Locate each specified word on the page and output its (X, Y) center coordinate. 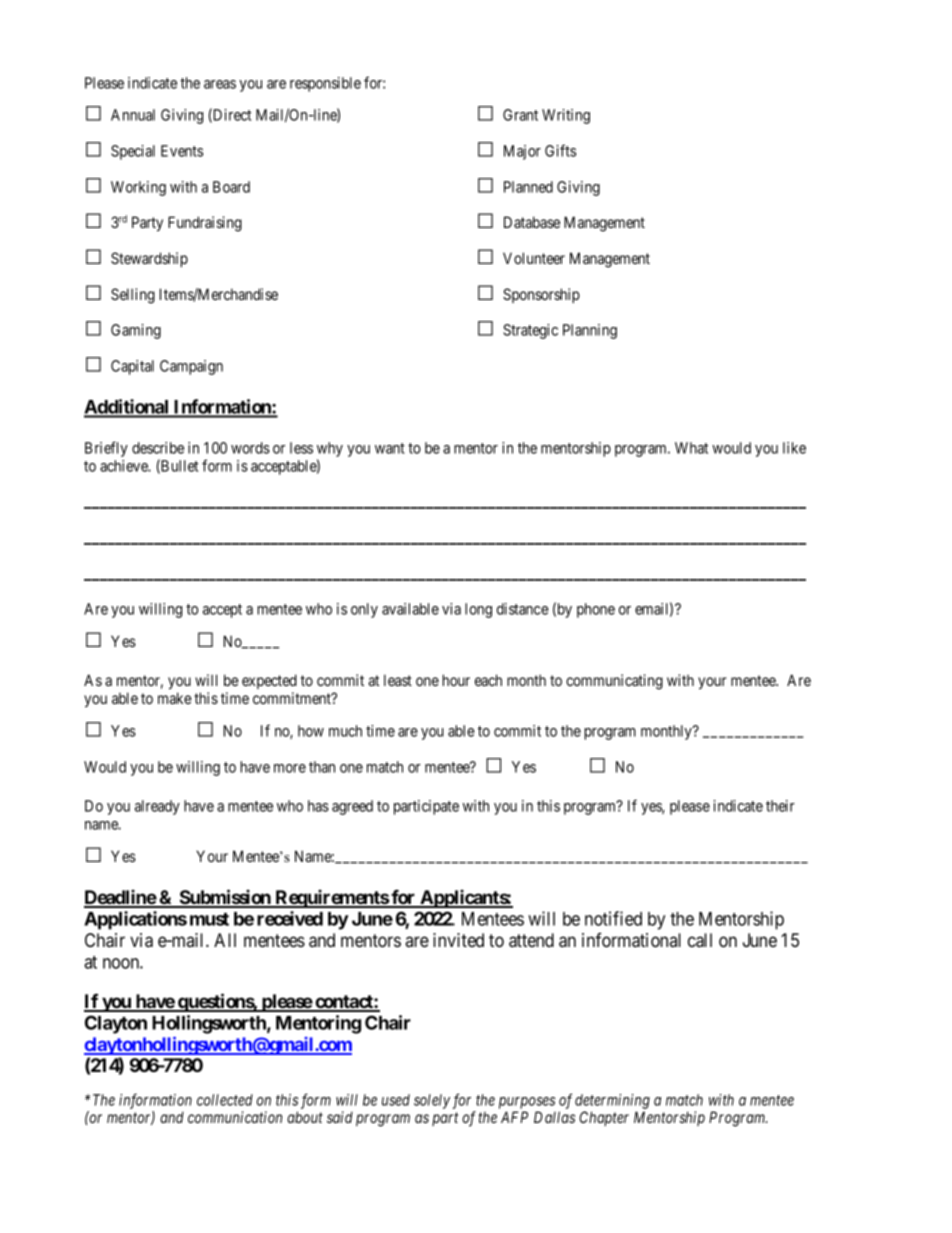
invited (458, 940)
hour (456, 680)
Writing (566, 116)
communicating (614, 682)
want (390, 448)
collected (225, 1100)
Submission (225, 898)
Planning (590, 331)
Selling (133, 296)
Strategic (530, 331)
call (700, 940)
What (691, 448)
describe (158, 448)
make (175, 698)
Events (182, 151)
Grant (520, 115)
